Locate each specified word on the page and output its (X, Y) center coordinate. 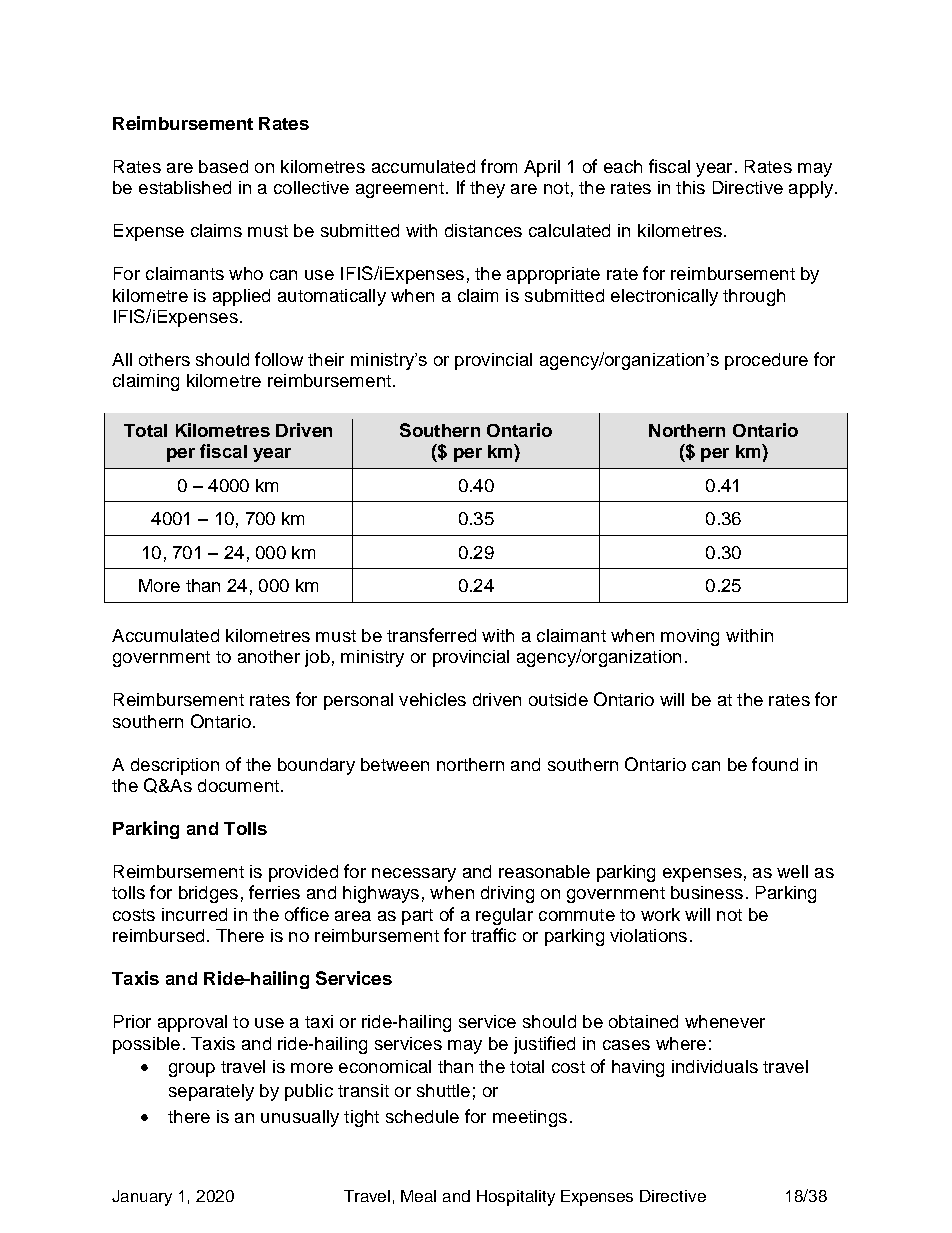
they (487, 189)
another (269, 656)
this (690, 187)
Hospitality (516, 1198)
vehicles (432, 699)
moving (690, 637)
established (185, 187)
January (142, 1198)
